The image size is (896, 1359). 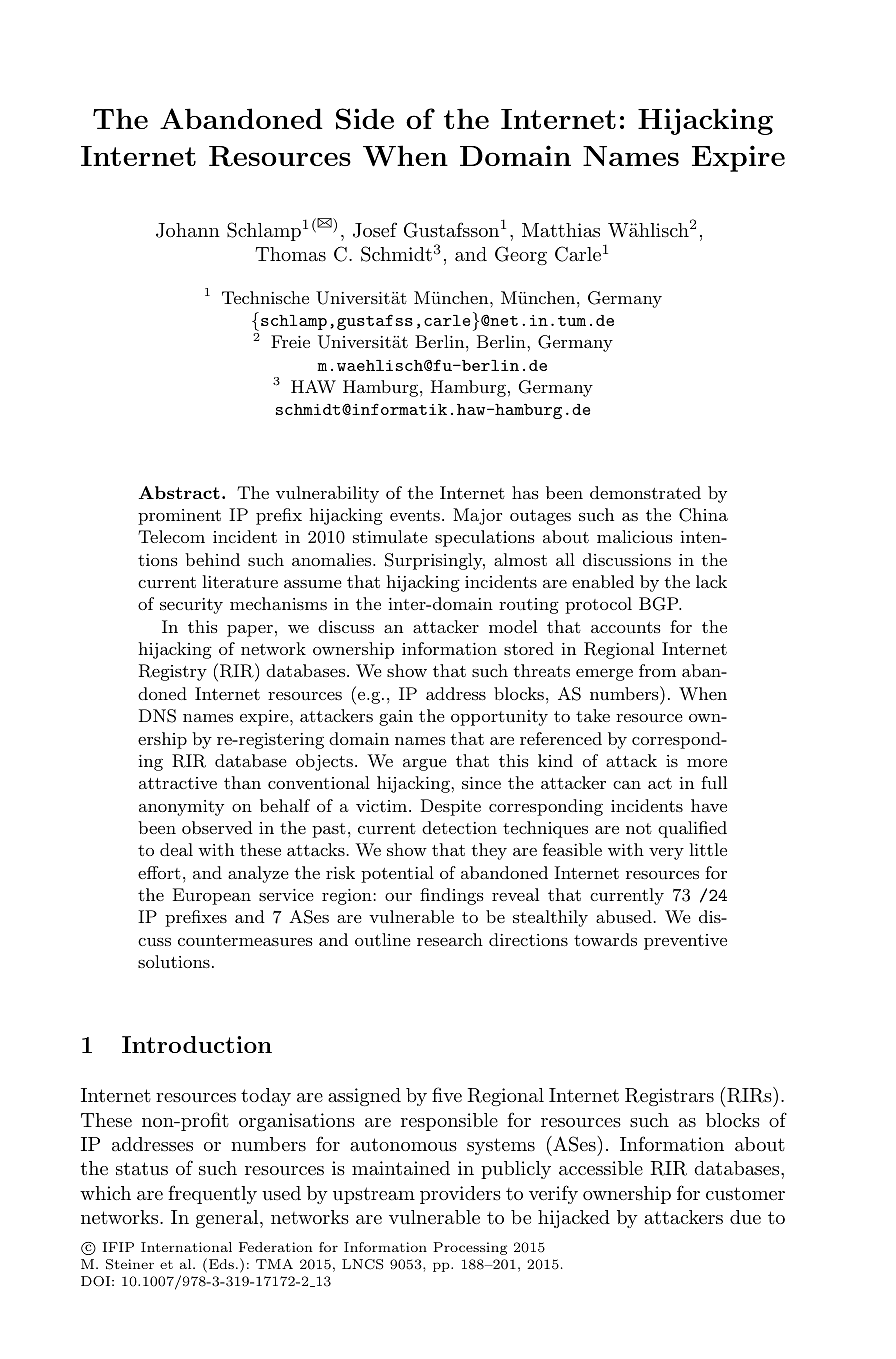 What do you see at coordinates (745, 1217) in the screenshot?
I see `due` at bounding box center [745, 1217].
